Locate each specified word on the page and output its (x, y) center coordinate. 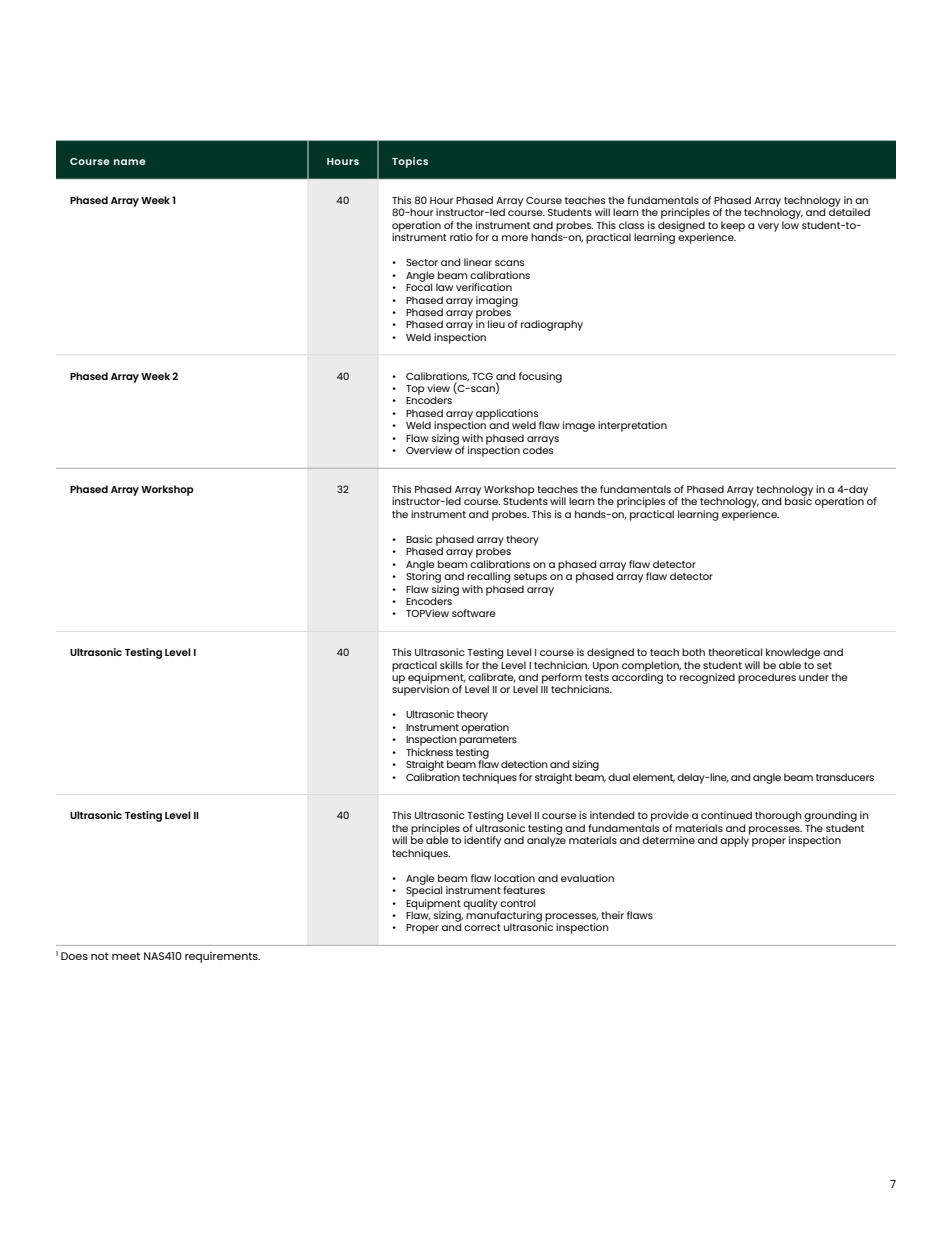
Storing (423, 576)
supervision (420, 689)
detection (524, 764)
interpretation (632, 426)
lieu (496, 324)
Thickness (429, 752)
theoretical (735, 652)
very (768, 227)
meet (126, 956)
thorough (778, 816)
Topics (410, 162)
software (474, 613)
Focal (419, 286)
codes (538, 449)
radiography (552, 325)
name (130, 162)
